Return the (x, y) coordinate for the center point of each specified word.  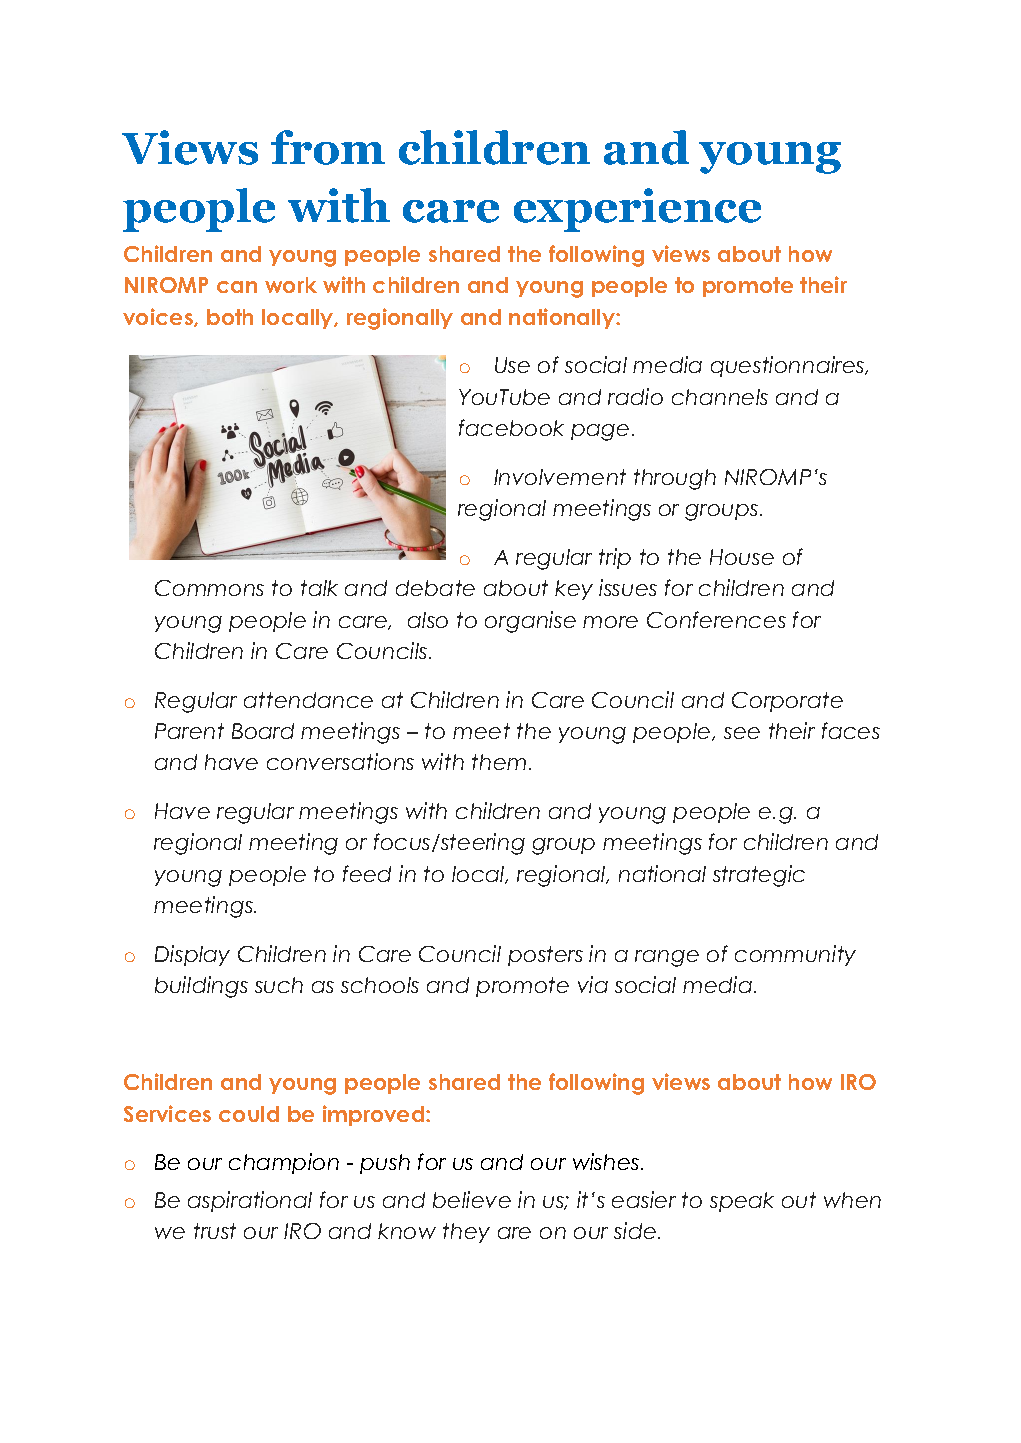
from (328, 147)
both (230, 317)
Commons (209, 588)
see (742, 733)
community (795, 955)
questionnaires (789, 366)
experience (637, 210)
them (499, 762)
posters (545, 956)
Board (263, 731)
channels (720, 397)
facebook (511, 427)
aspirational (250, 1201)
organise (530, 622)
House (742, 557)
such (279, 985)
